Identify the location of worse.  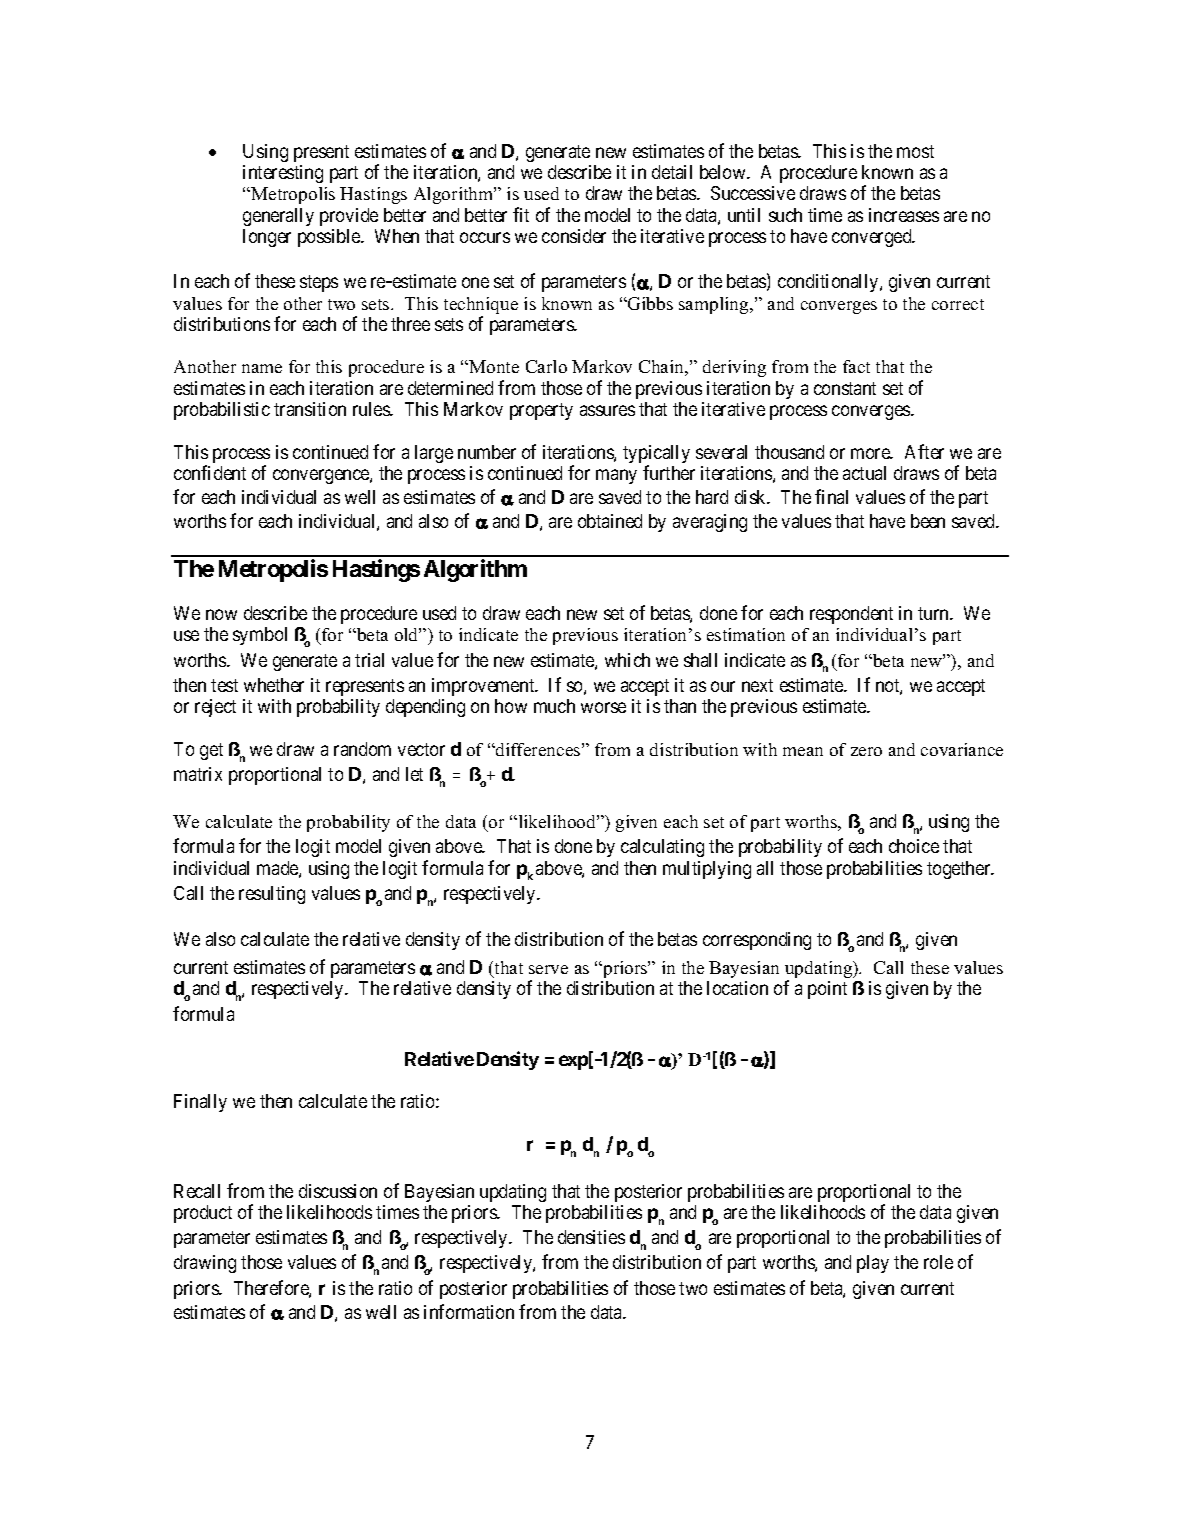
(603, 708).
